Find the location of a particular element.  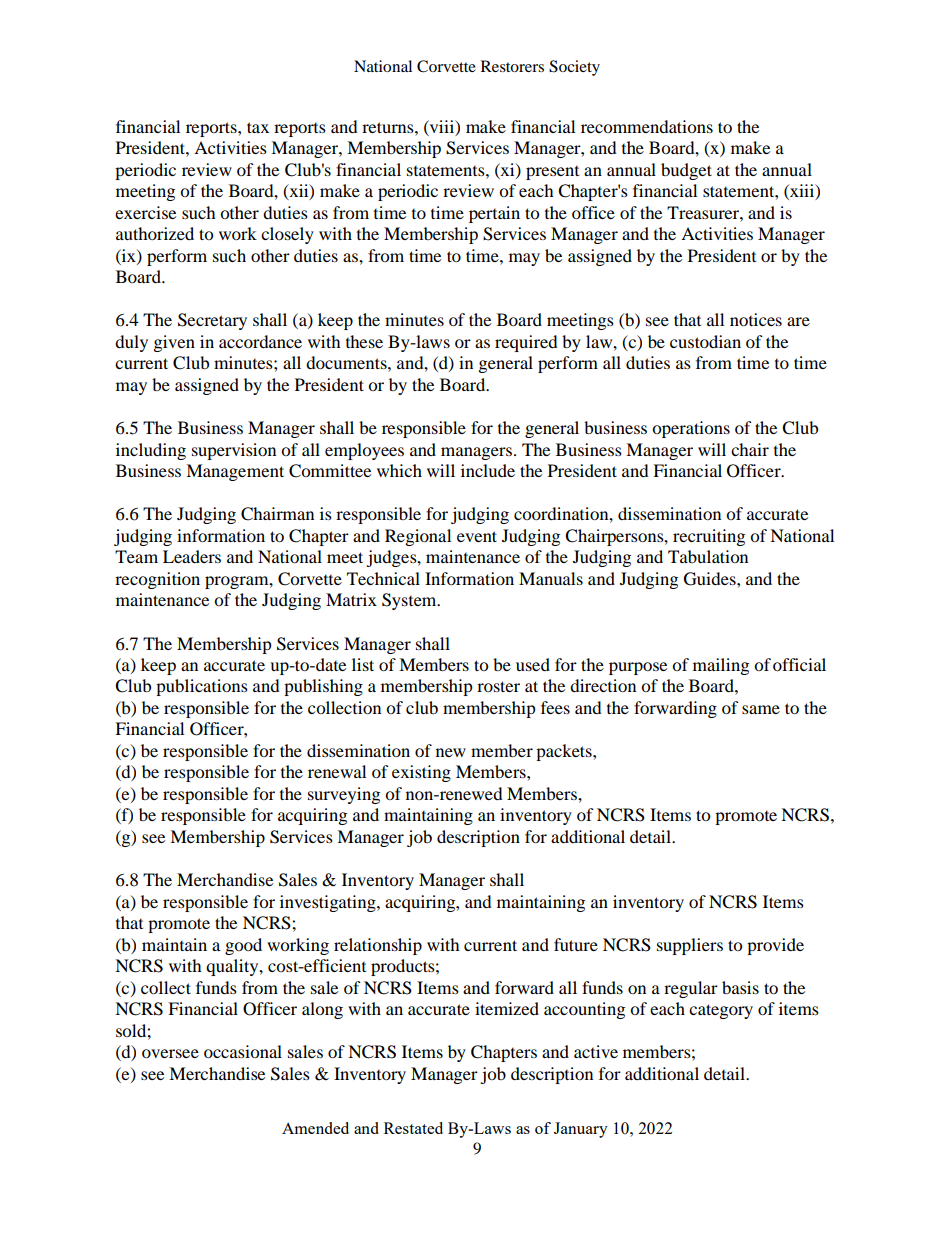

Restorers is located at coordinates (512, 66).
